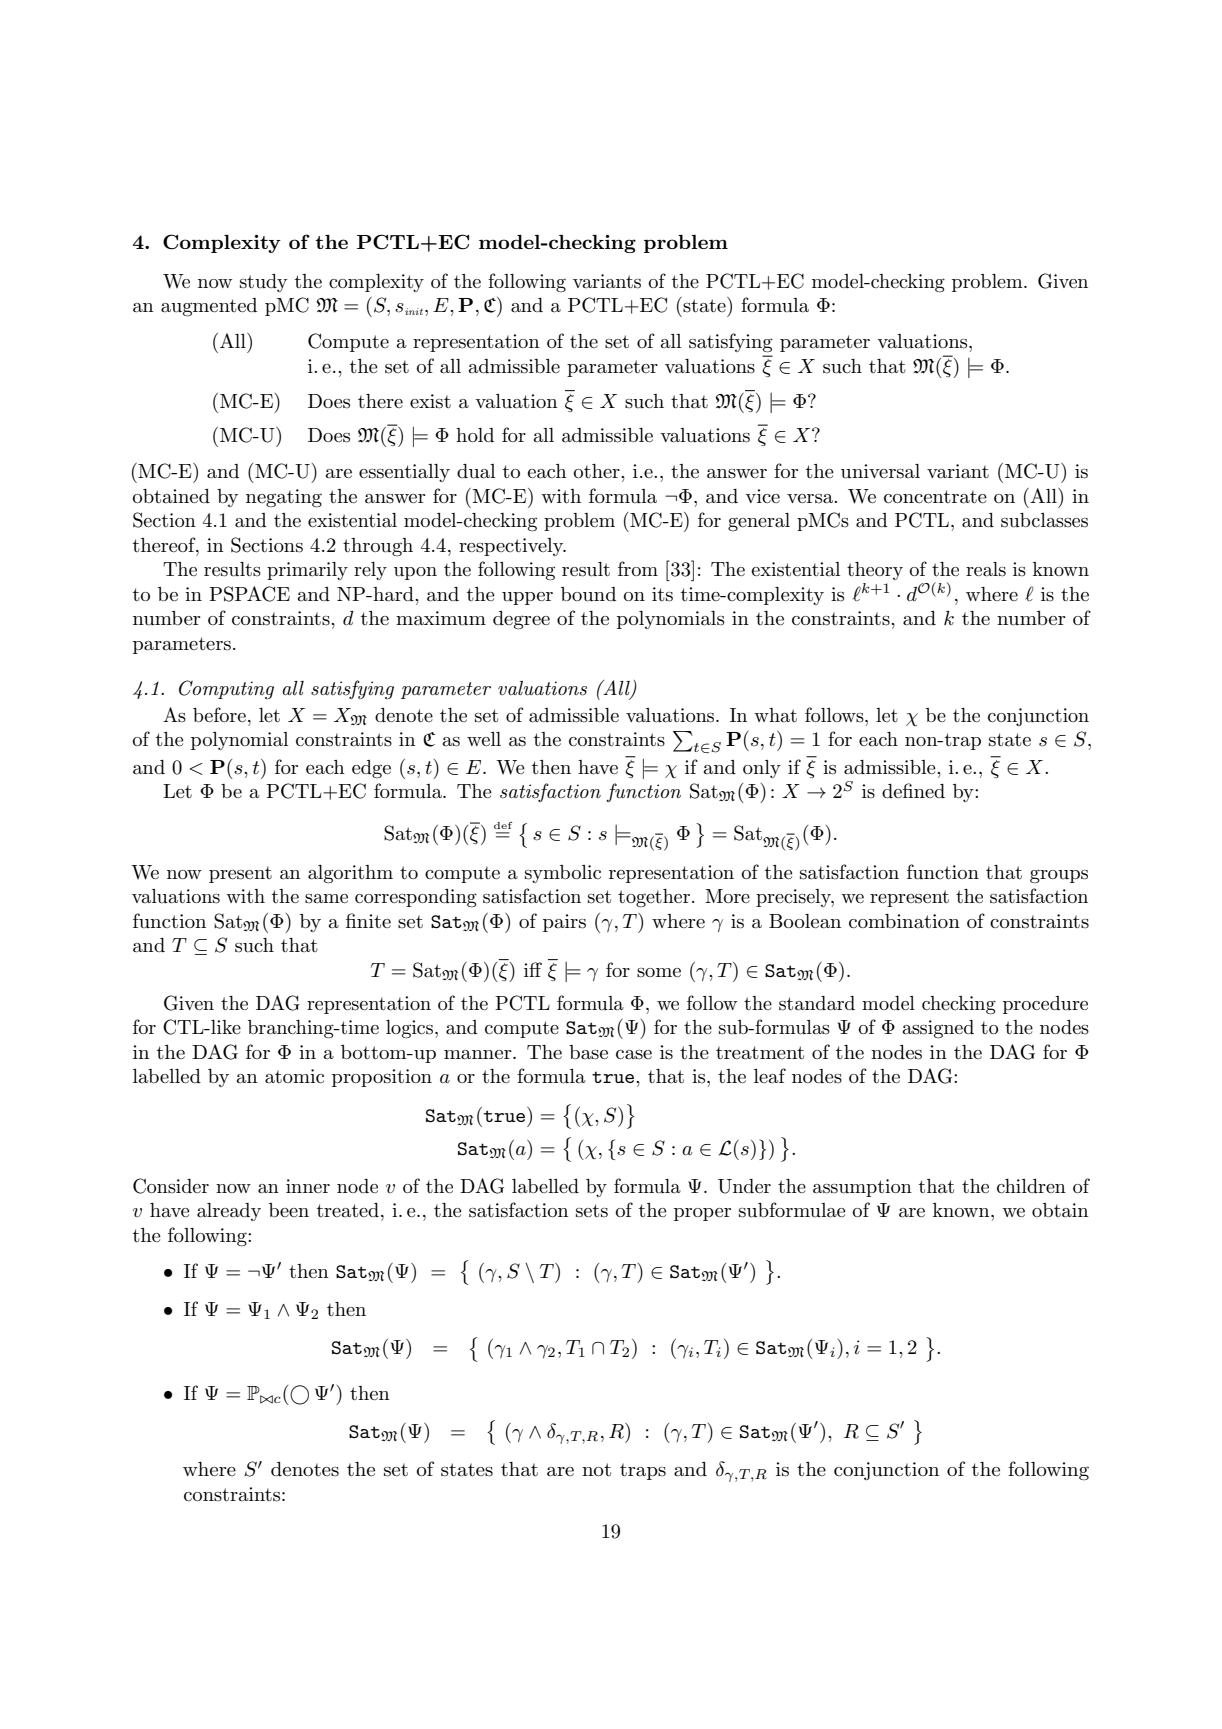  What do you see at coordinates (308, 1186) in the screenshot?
I see `inner` at bounding box center [308, 1186].
